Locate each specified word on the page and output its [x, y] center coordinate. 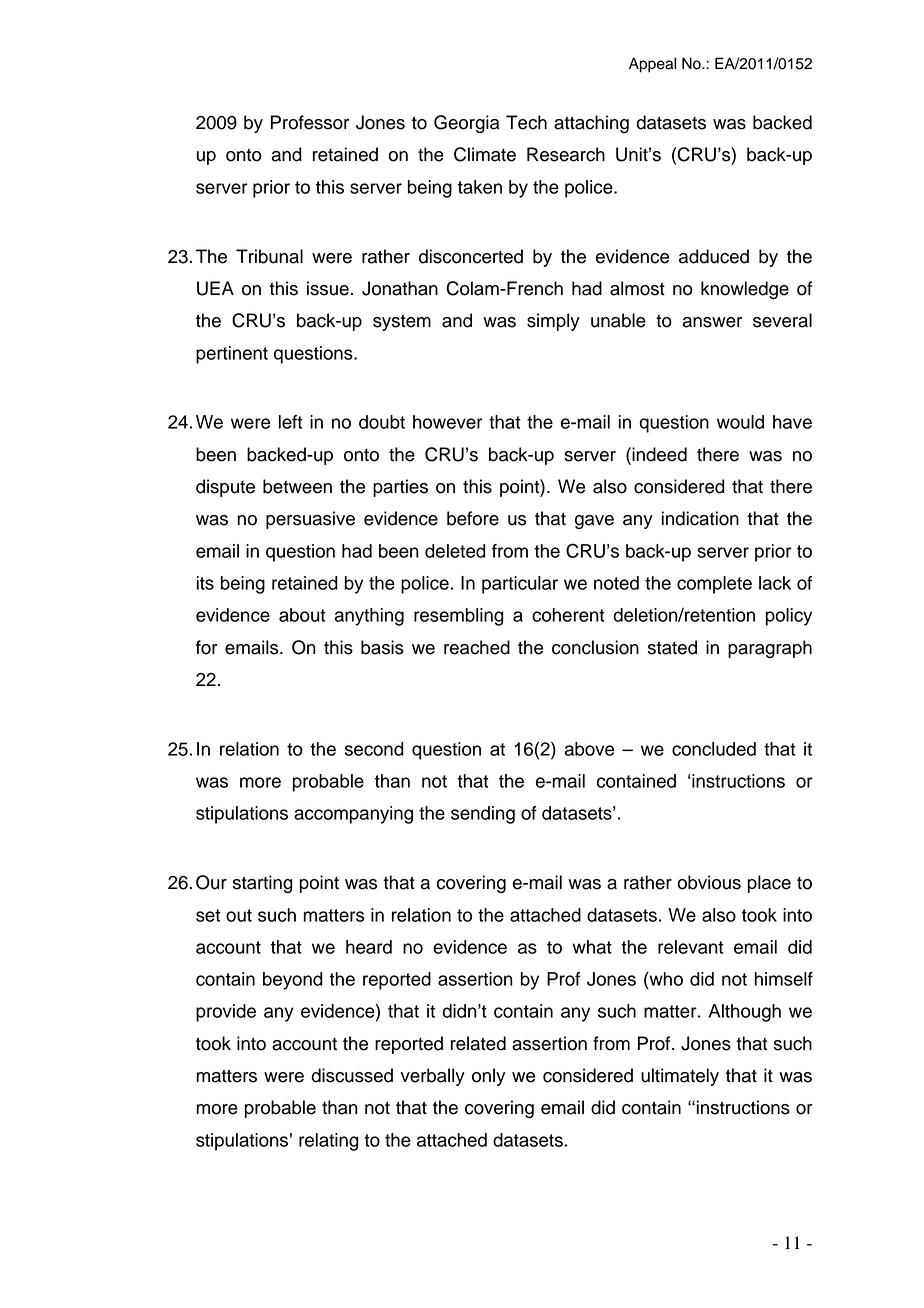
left [290, 422]
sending [483, 815]
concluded [714, 749]
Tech [526, 122]
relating [329, 1142]
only [488, 1077]
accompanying [353, 815]
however [448, 422]
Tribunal [269, 256]
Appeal [652, 65]
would [740, 422]
